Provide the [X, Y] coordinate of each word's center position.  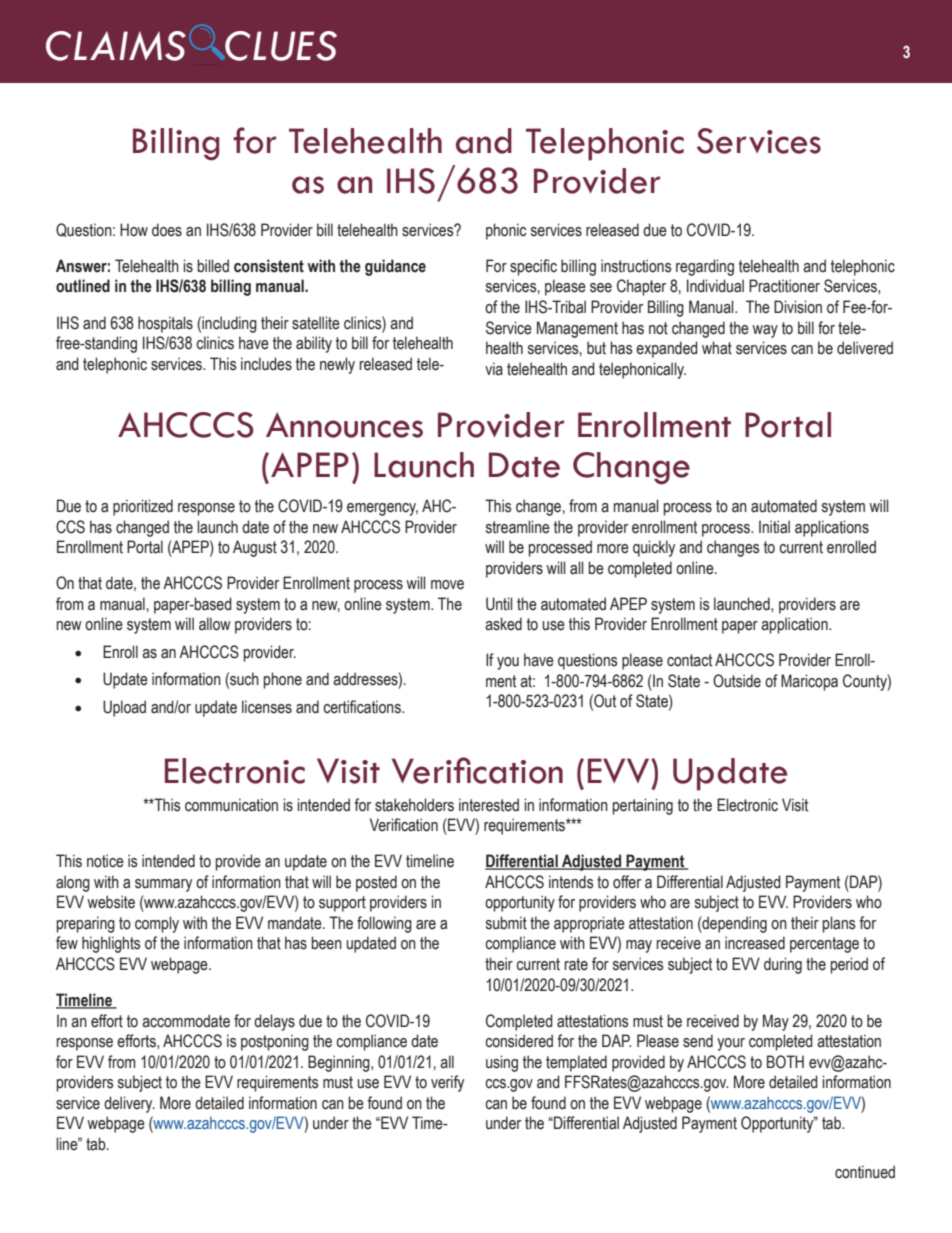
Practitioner [784, 286]
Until [499, 604]
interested [489, 805]
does [167, 230]
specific [533, 267]
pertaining [643, 806]
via [494, 369]
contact [689, 660]
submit [506, 923]
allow [215, 624]
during [783, 965]
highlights [111, 944]
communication [231, 805]
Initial [774, 527]
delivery [129, 1104]
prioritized [143, 507]
